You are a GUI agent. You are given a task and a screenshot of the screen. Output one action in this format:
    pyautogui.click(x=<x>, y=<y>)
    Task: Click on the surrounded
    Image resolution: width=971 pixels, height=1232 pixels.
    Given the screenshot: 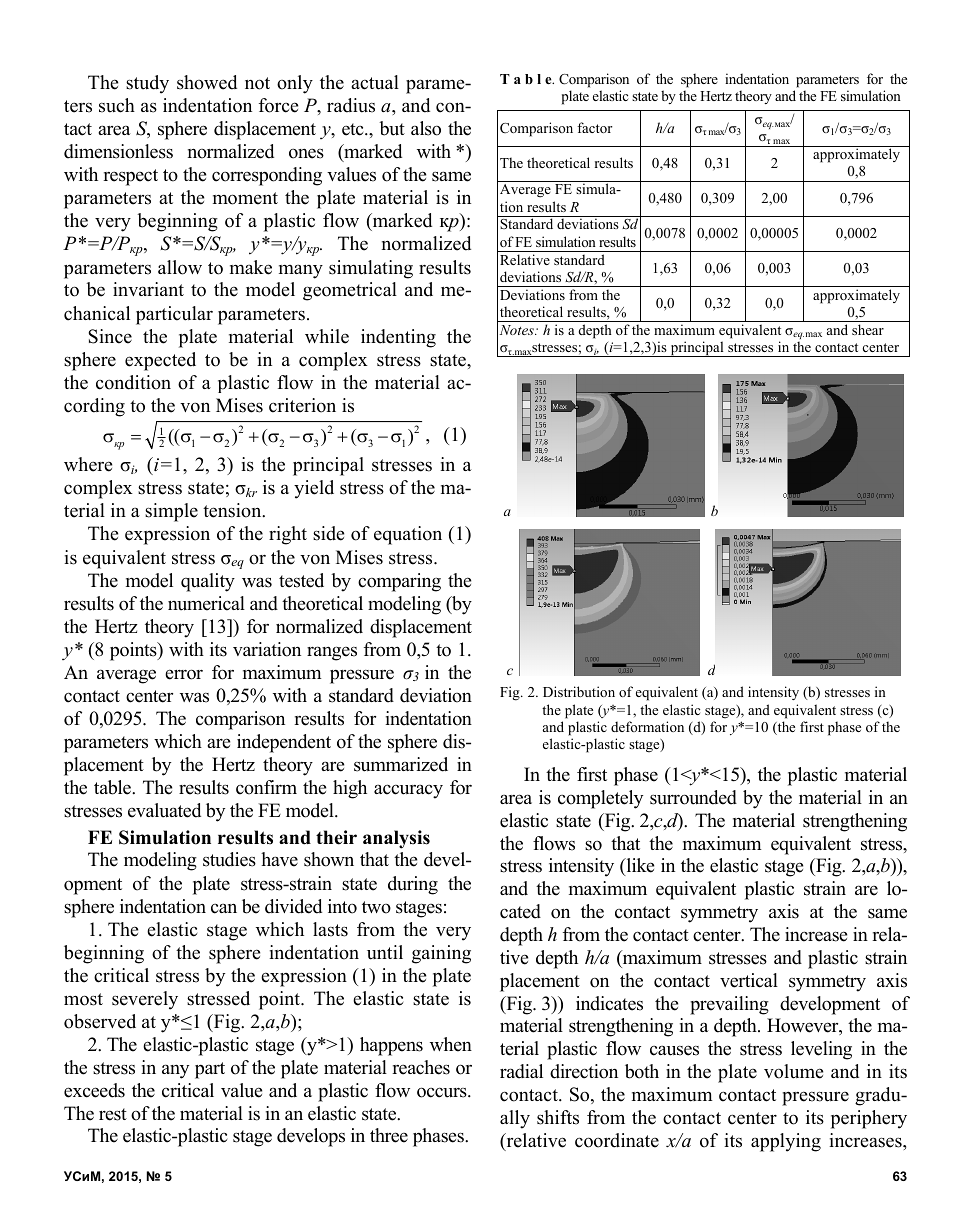 What is the action you would take?
    pyautogui.click(x=693, y=797)
